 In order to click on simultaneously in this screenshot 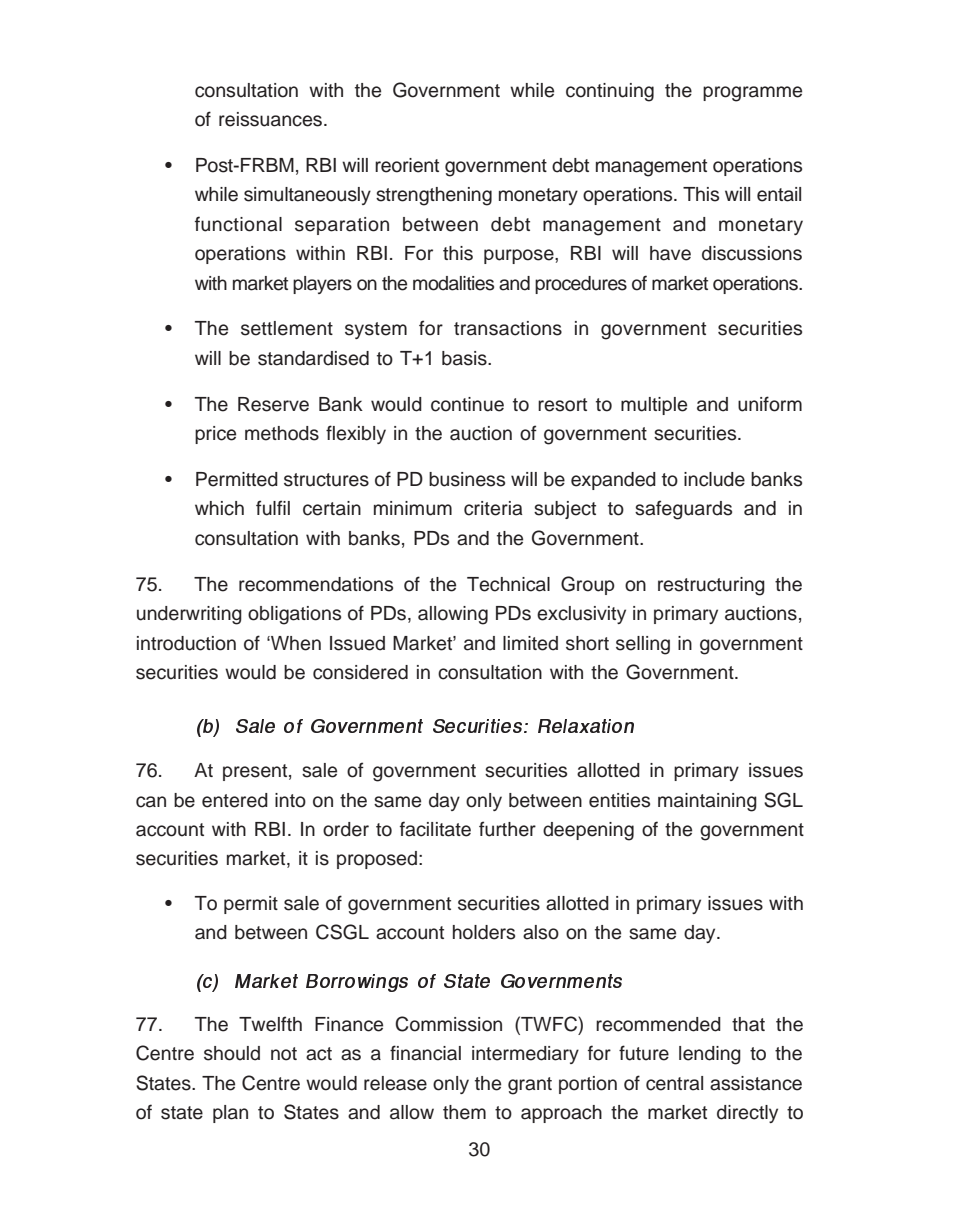, I will do `click(307, 196)`.
